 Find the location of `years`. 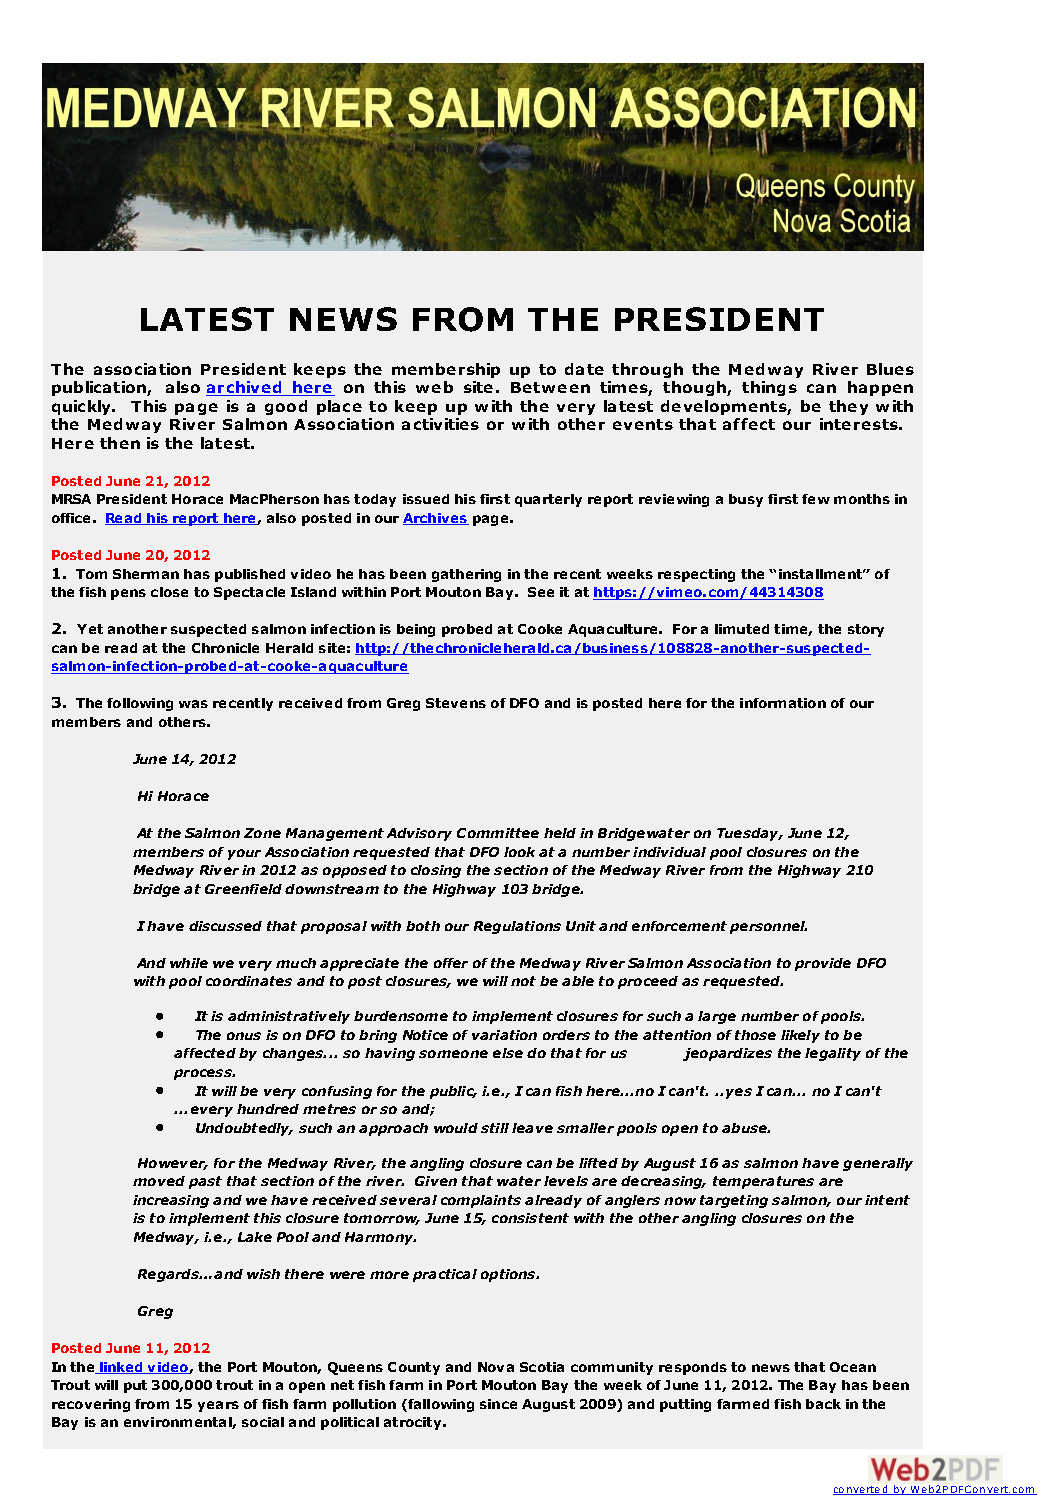

years is located at coordinates (218, 1406).
